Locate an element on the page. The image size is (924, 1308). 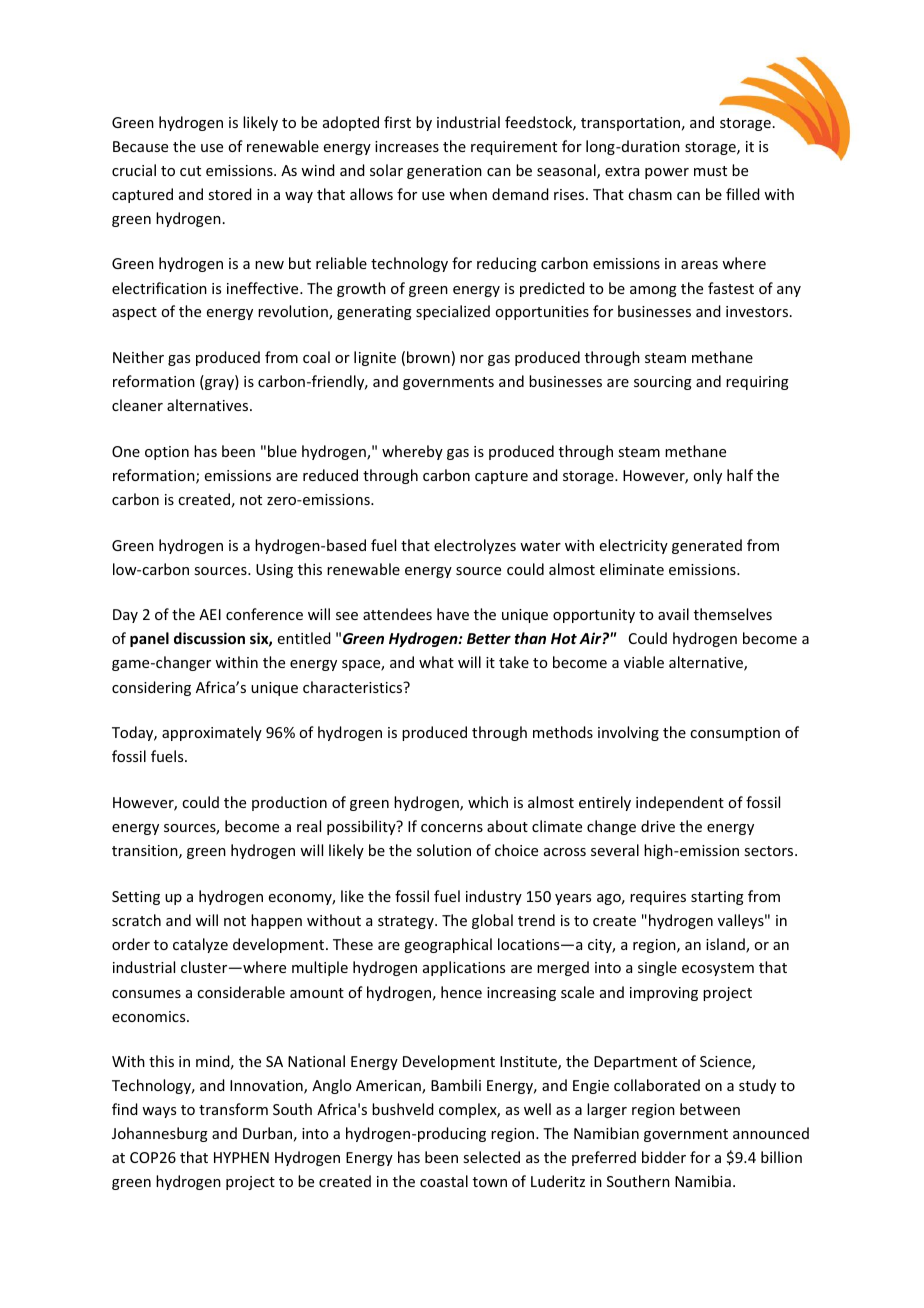
discussion is located at coordinates (209, 638).
